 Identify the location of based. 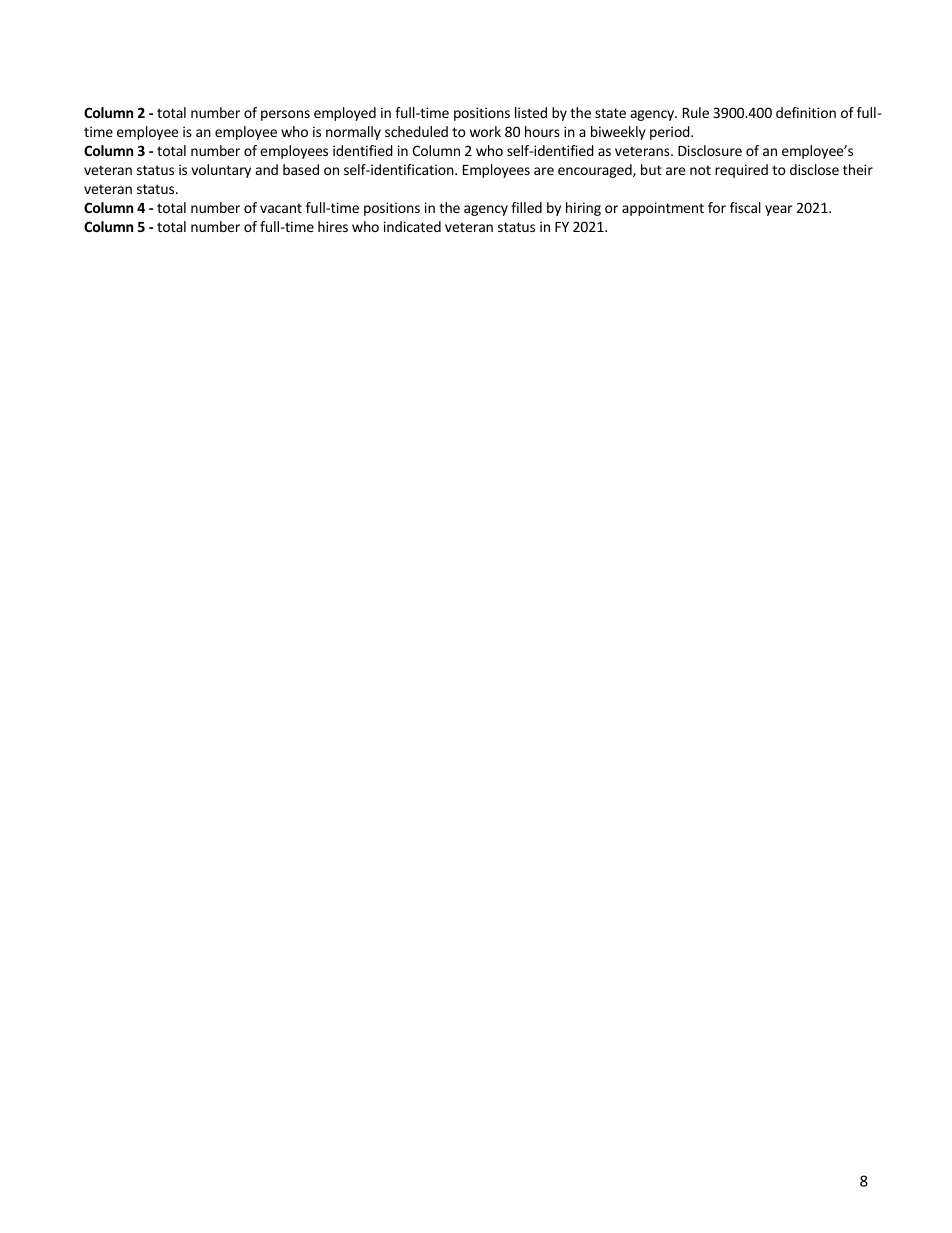
(301, 169).
